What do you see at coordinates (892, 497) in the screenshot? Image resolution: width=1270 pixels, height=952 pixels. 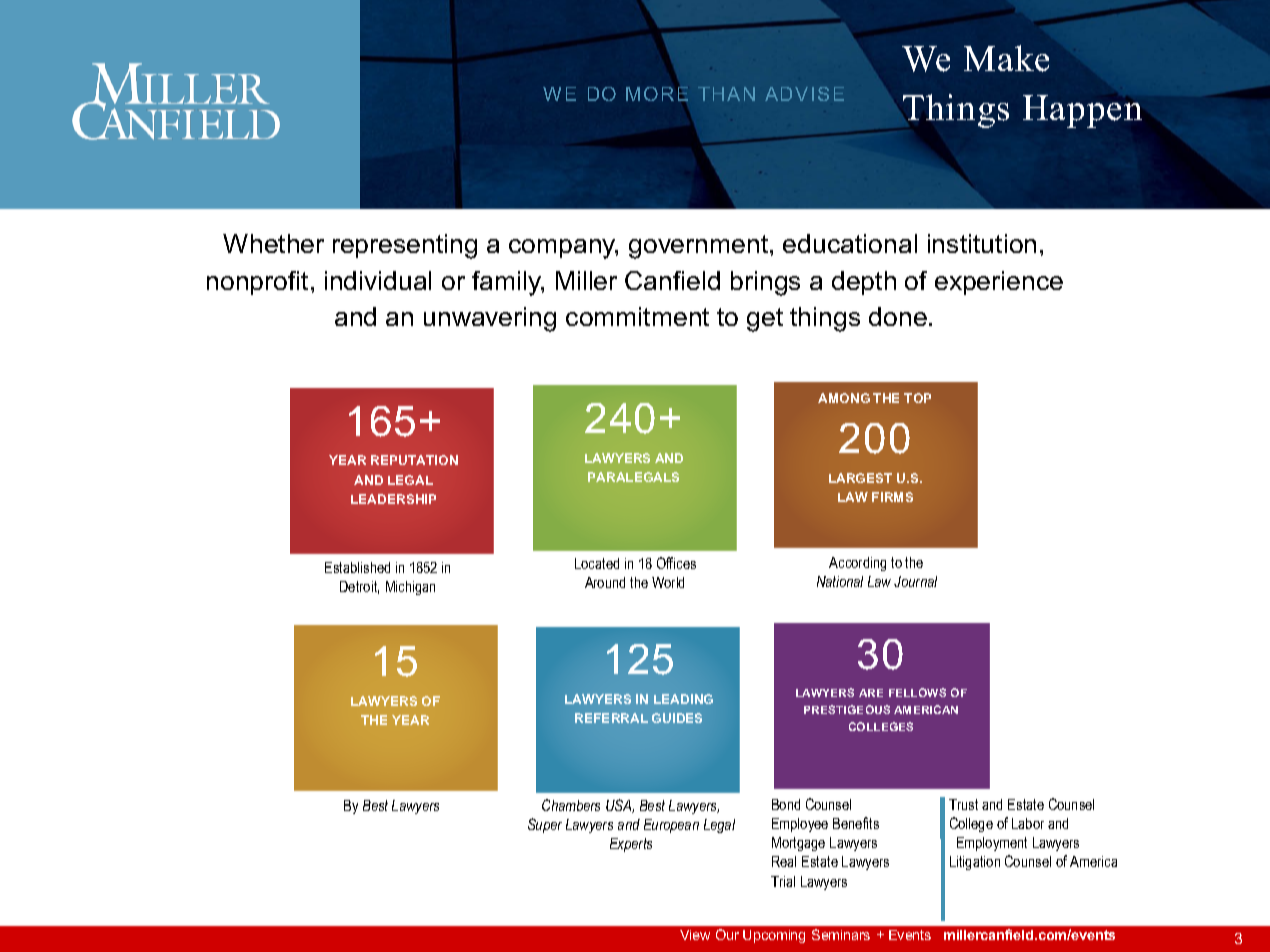 I see `FIRMS` at bounding box center [892, 497].
